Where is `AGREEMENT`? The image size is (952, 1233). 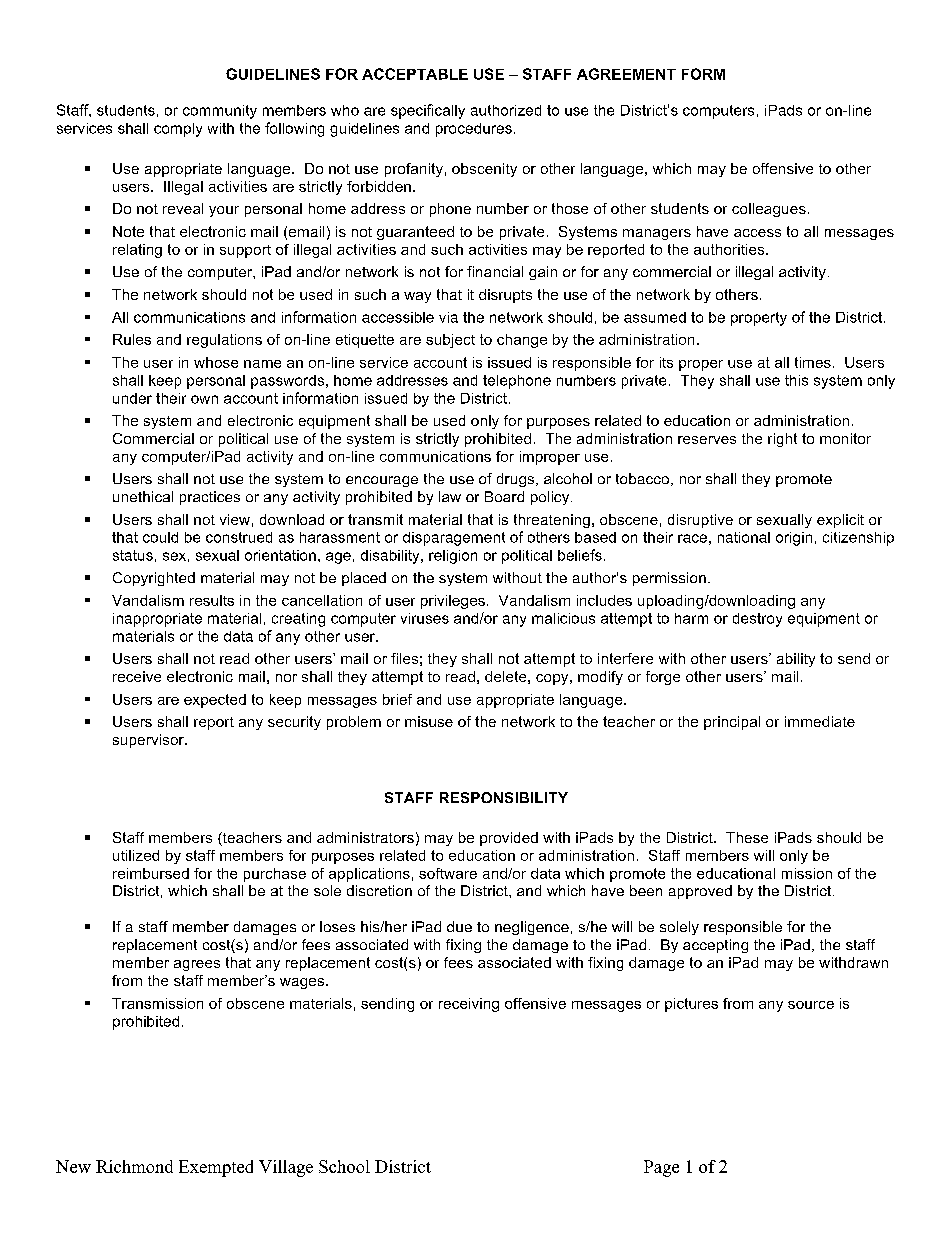 AGREEMENT is located at coordinates (626, 74).
